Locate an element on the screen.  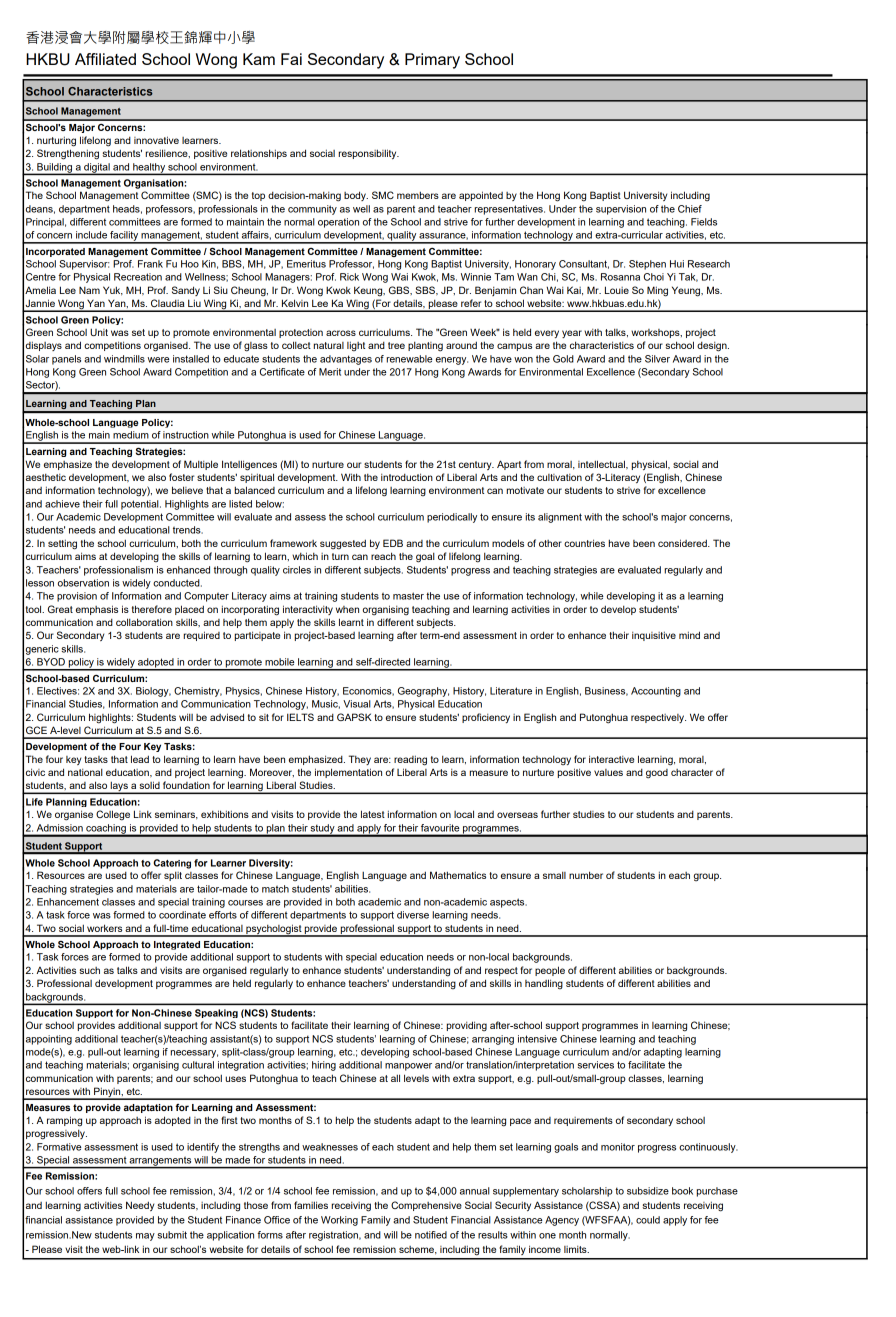
supervision is located at coordinates (621, 210).
